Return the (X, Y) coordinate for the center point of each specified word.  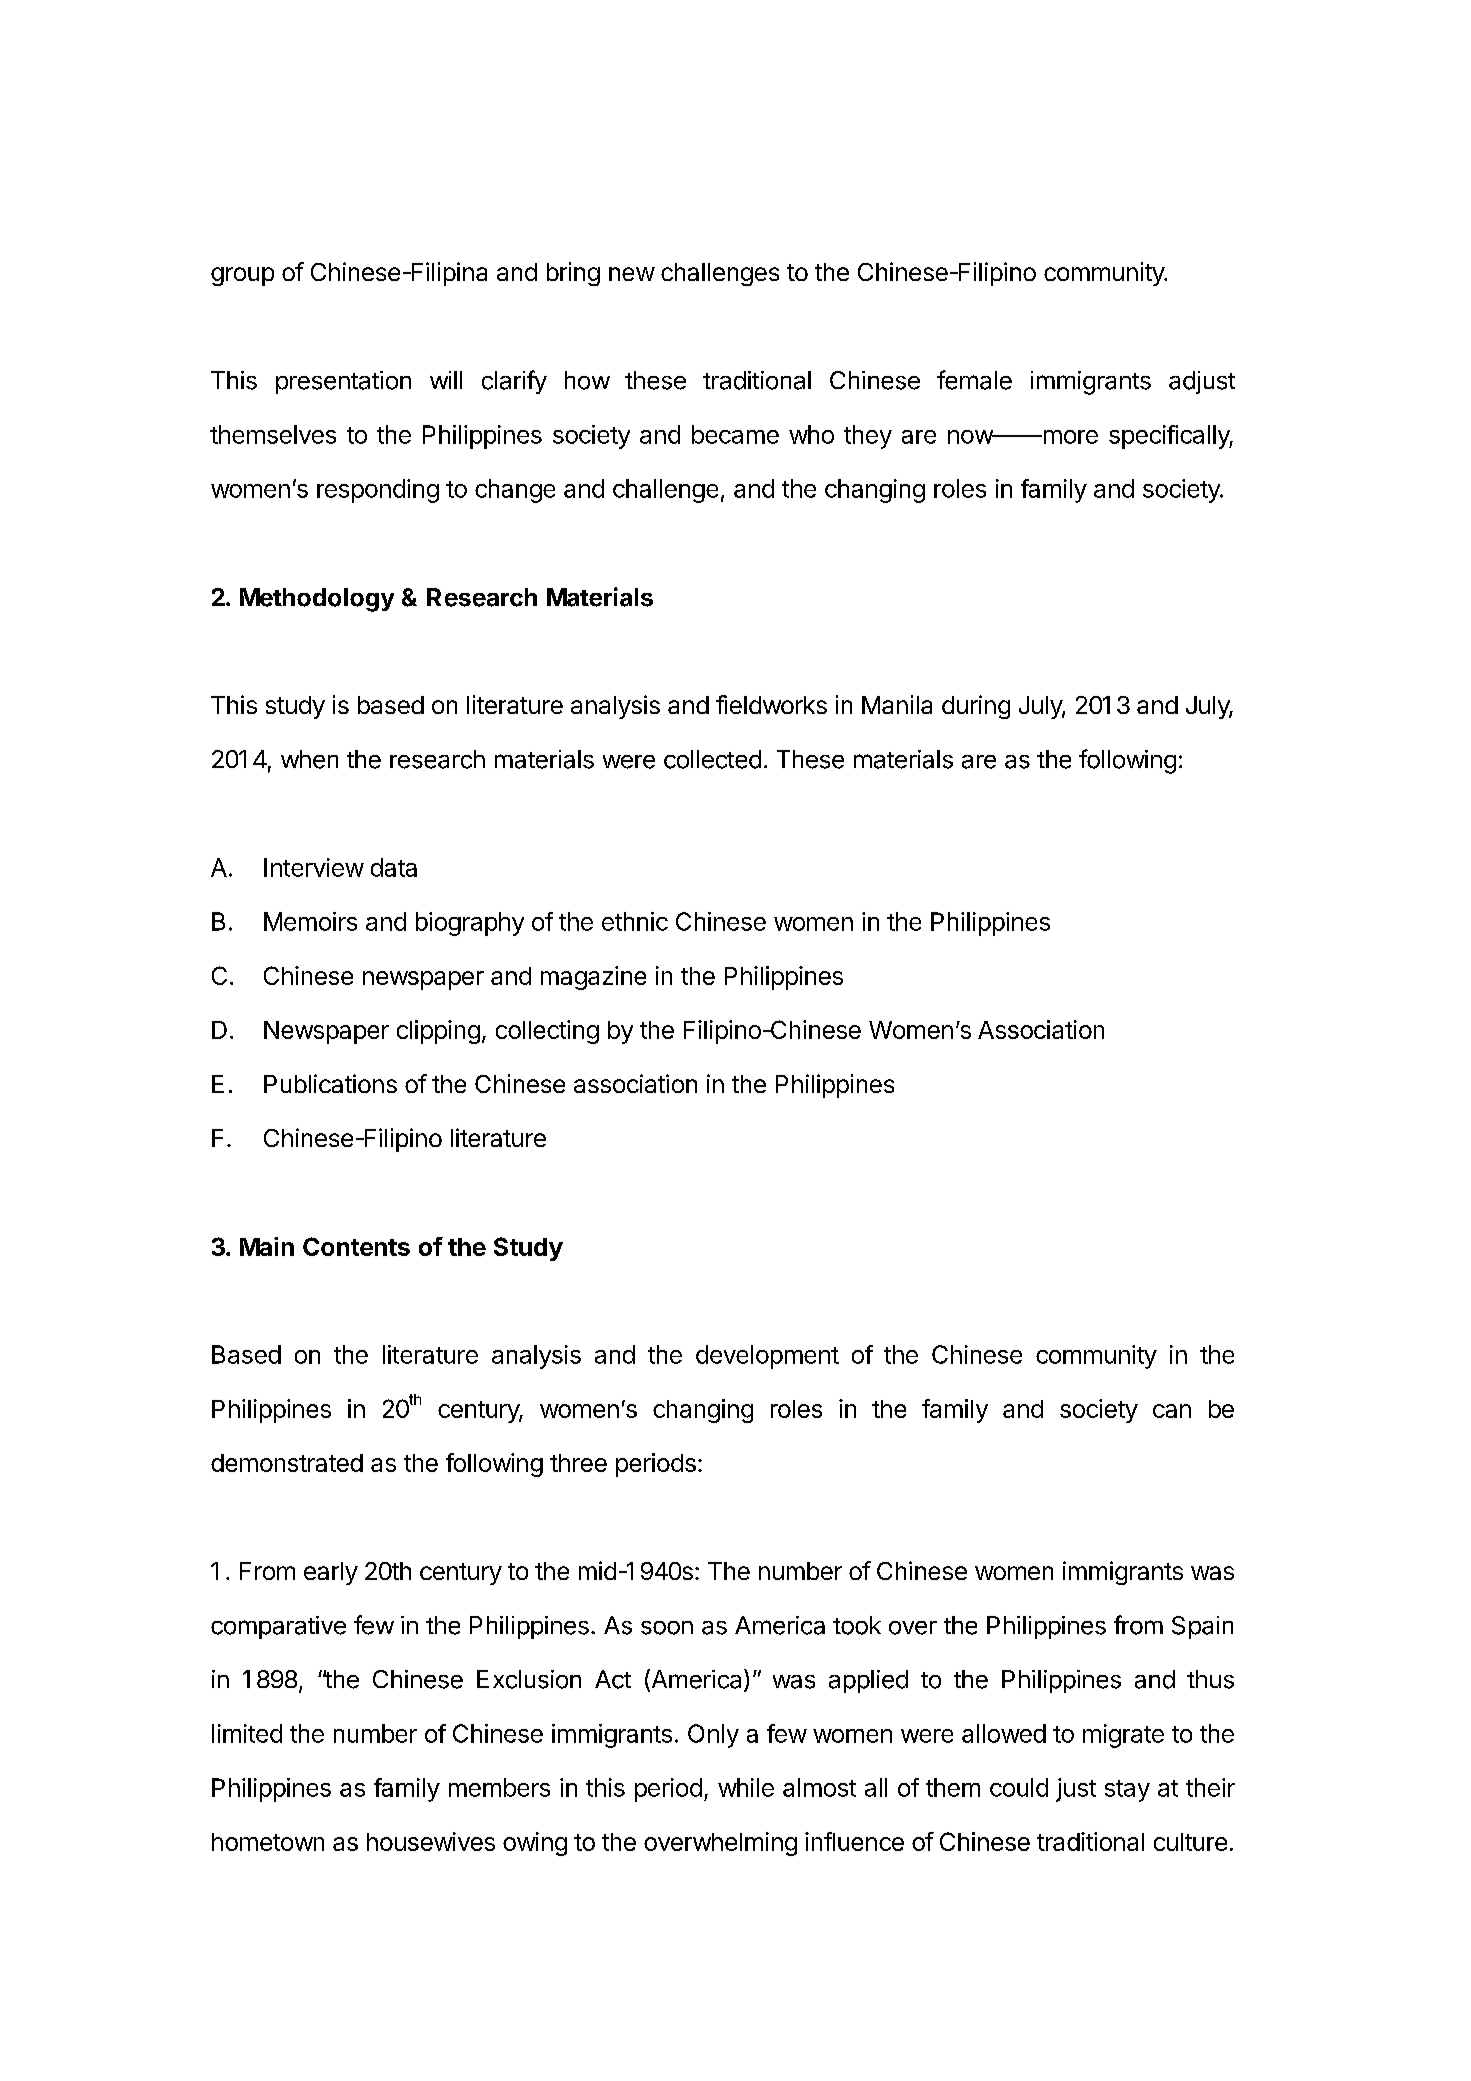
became (735, 434)
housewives (431, 1841)
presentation (343, 382)
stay (1127, 1791)
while (746, 1787)
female (974, 380)
